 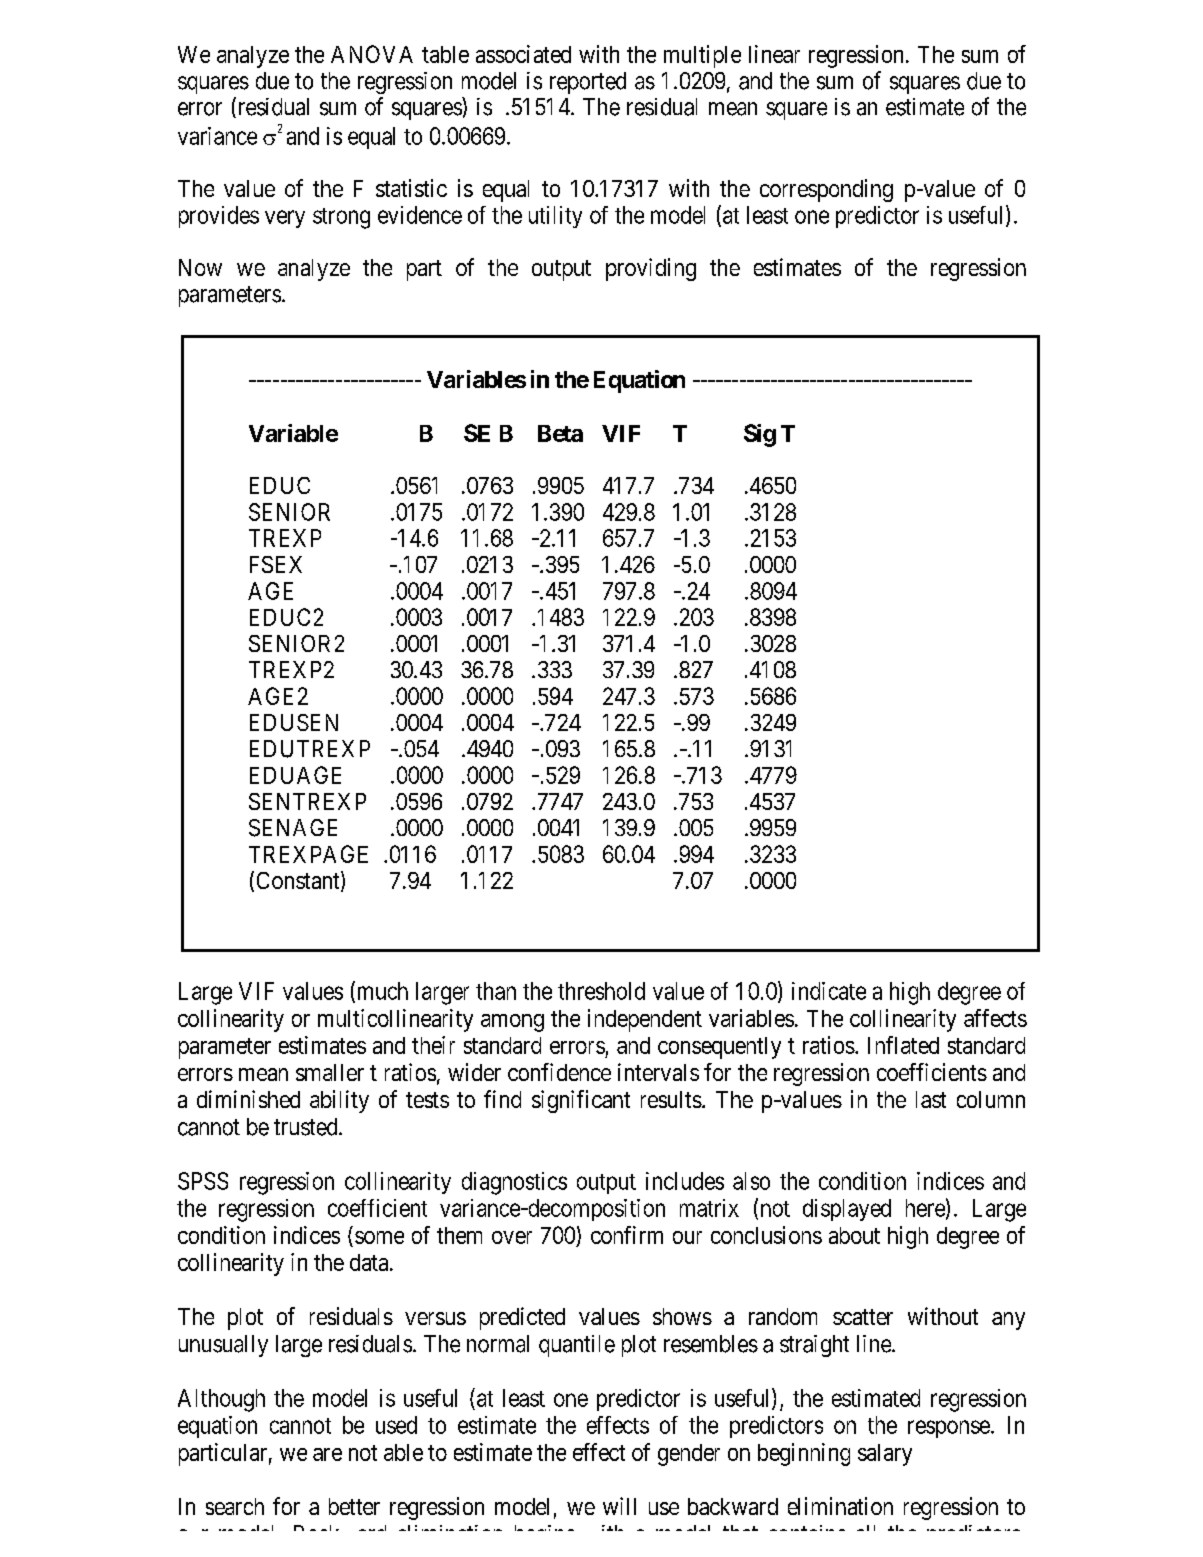 What do you see at coordinates (619, 1506) in the screenshot?
I see `will` at bounding box center [619, 1506].
